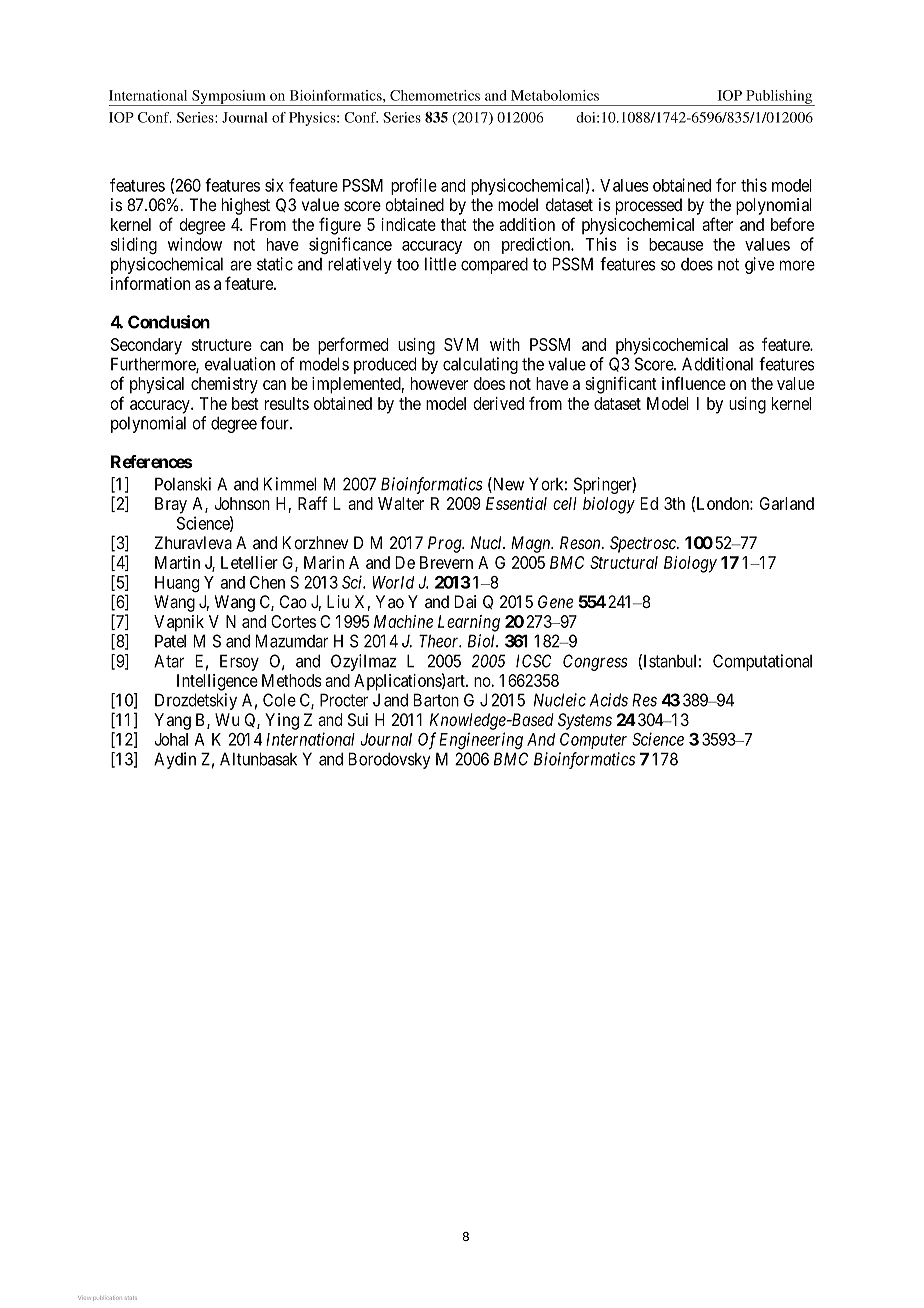  What do you see at coordinates (435, 95) in the document?
I see `Chemometrics` at bounding box center [435, 95].
